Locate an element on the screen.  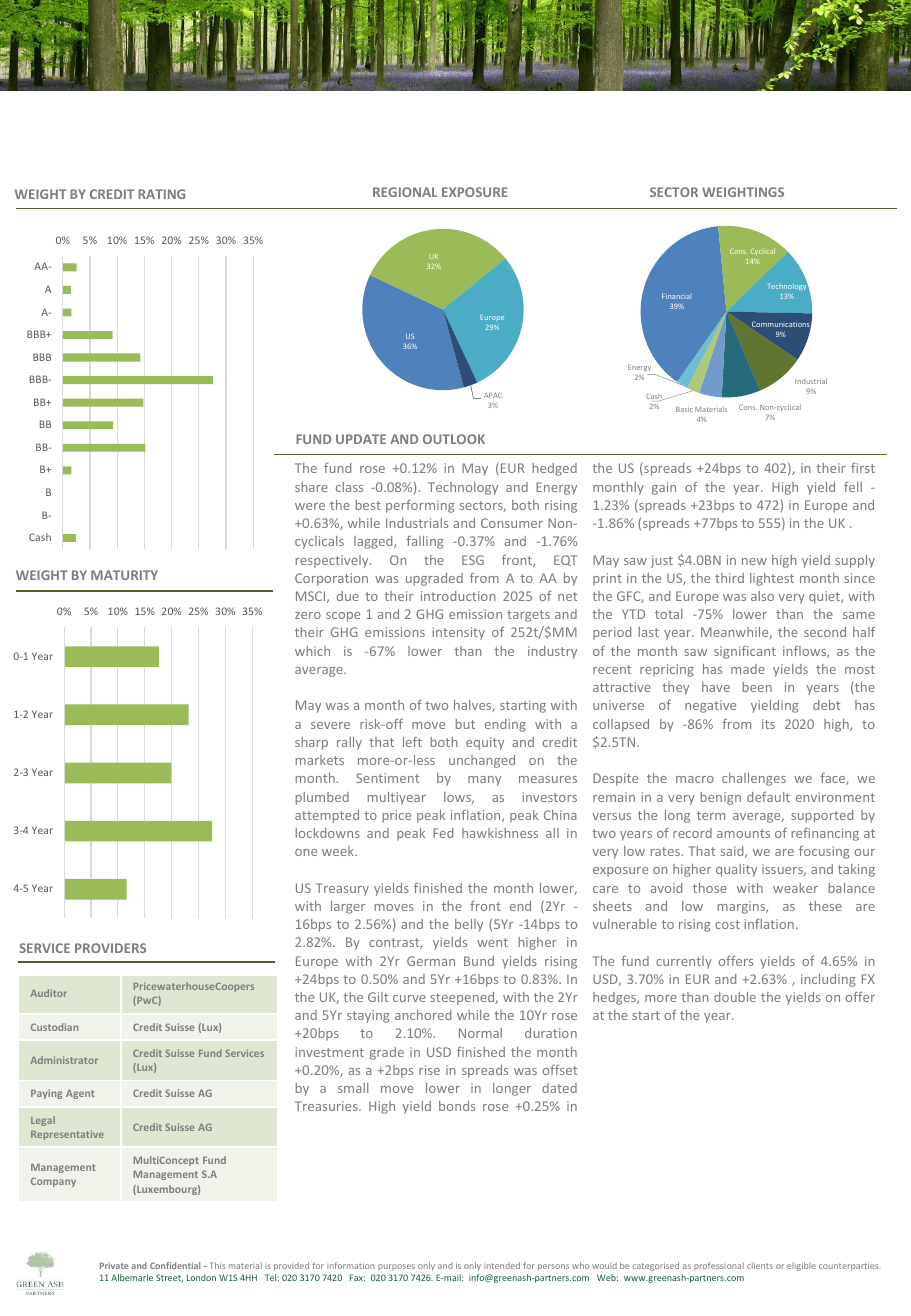
new is located at coordinates (754, 561).
